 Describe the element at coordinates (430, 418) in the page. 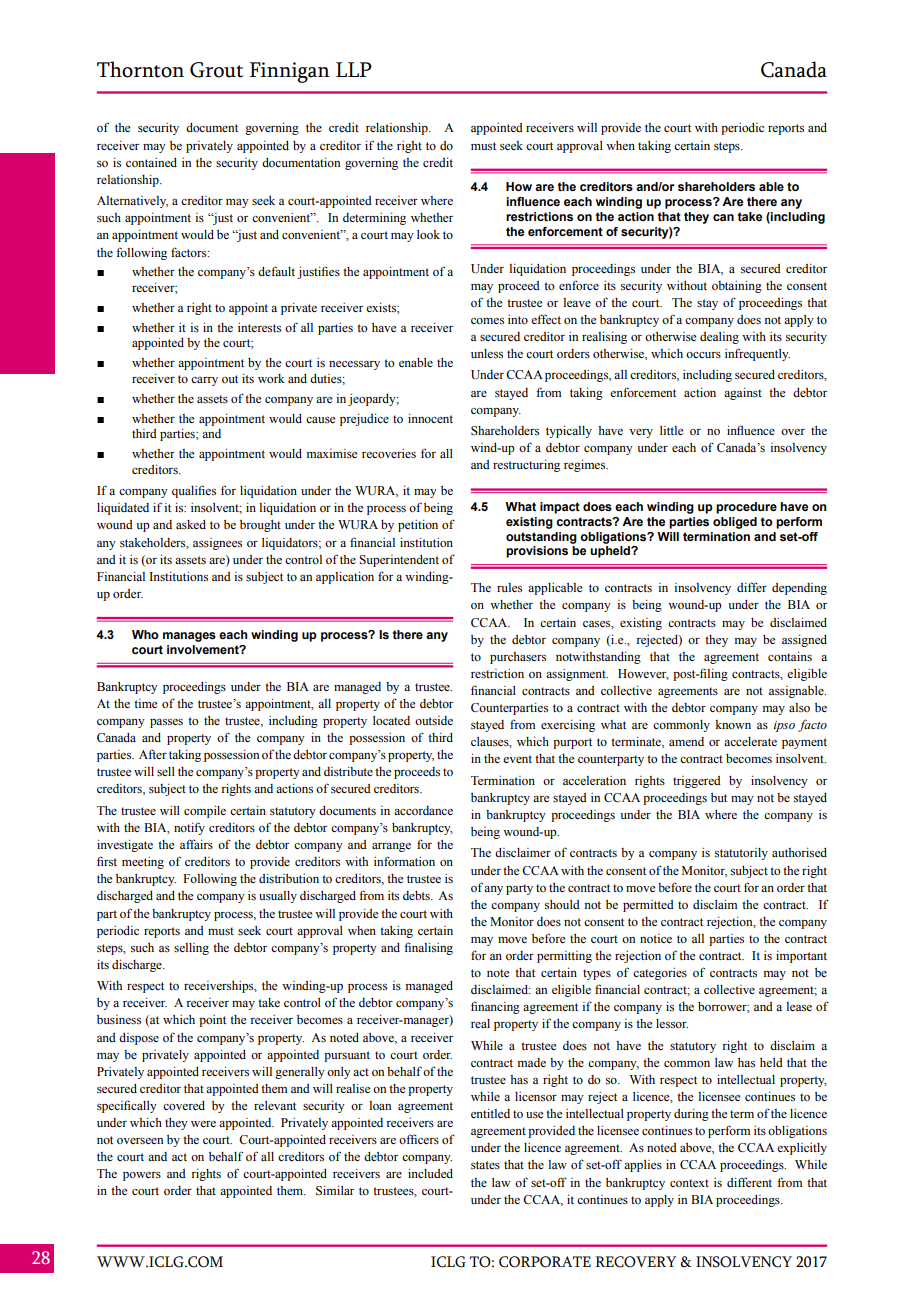

I see `innocent` at that location.
